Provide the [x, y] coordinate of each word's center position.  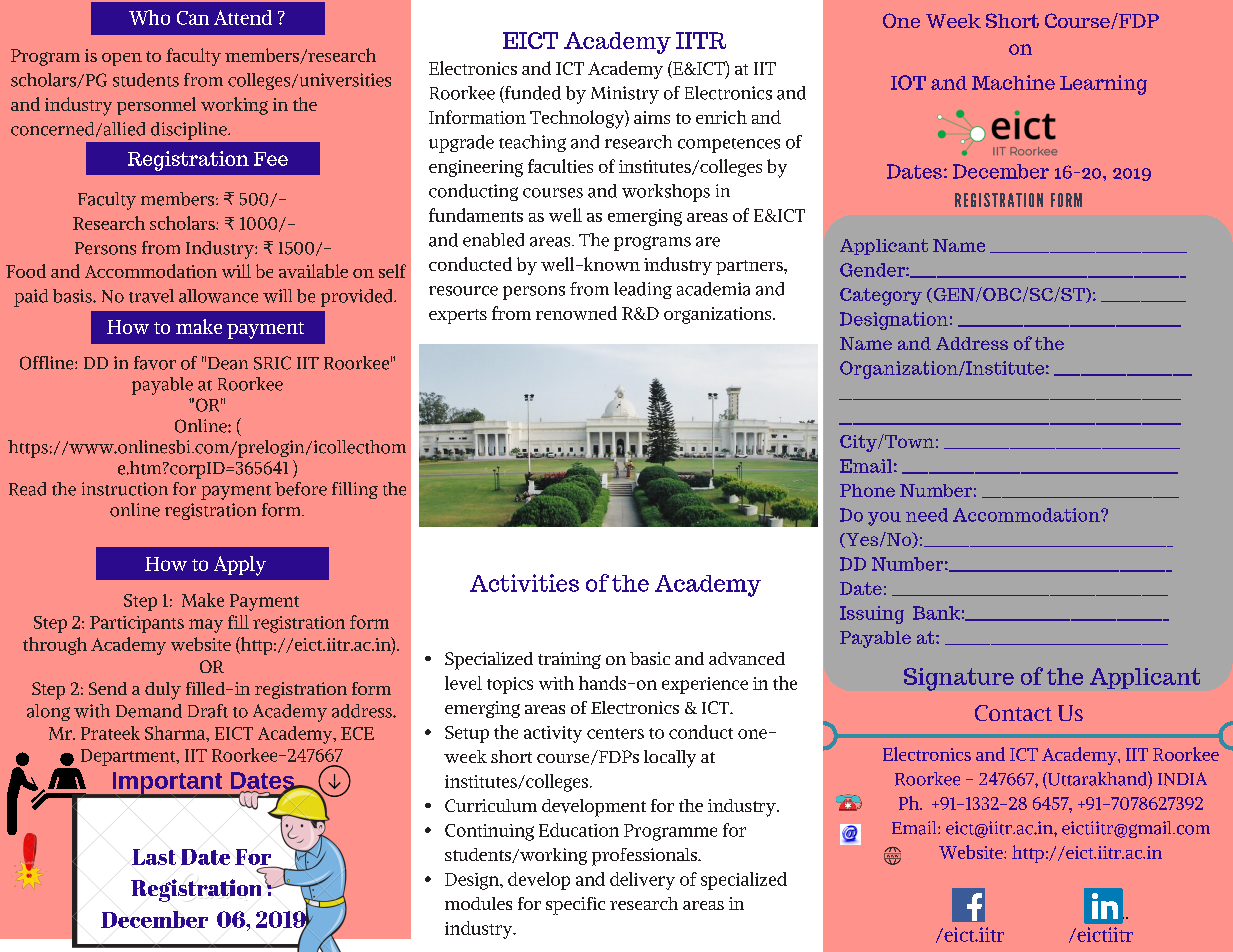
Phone [867, 490]
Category [881, 297]
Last [154, 857]
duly [163, 691]
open [122, 59]
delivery [642, 881]
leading [643, 290]
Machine [1013, 82]
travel [151, 296]
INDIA [1182, 779]
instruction [125, 489]
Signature [959, 679]
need [927, 515]
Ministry [625, 95]
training [569, 660]
